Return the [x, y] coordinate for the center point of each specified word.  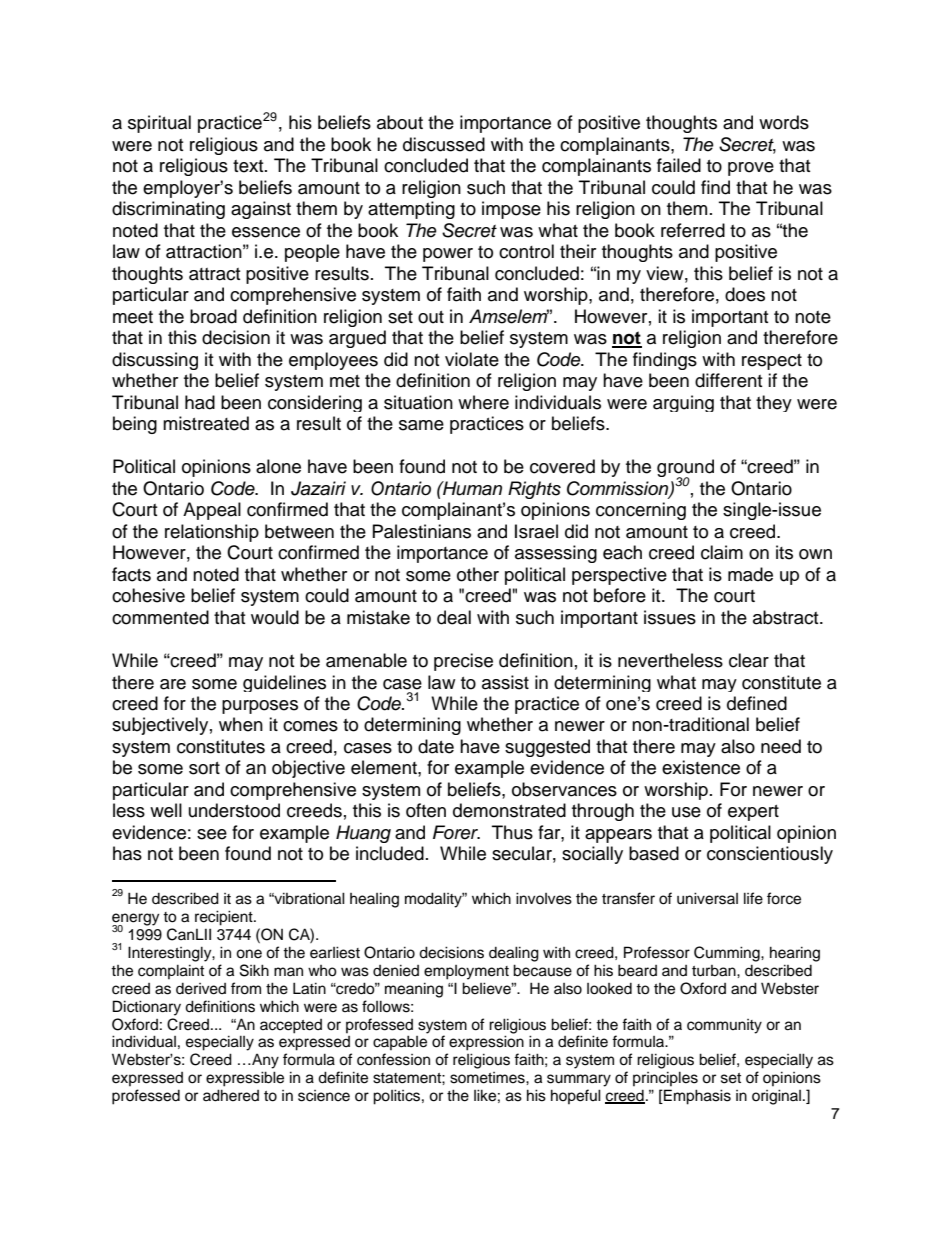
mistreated [206, 423]
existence [701, 767]
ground [685, 469]
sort [204, 768]
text [249, 166]
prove [751, 169]
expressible [245, 1079]
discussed [444, 144]
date [436, 746]
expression [486, 1043]
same [421, 425]
